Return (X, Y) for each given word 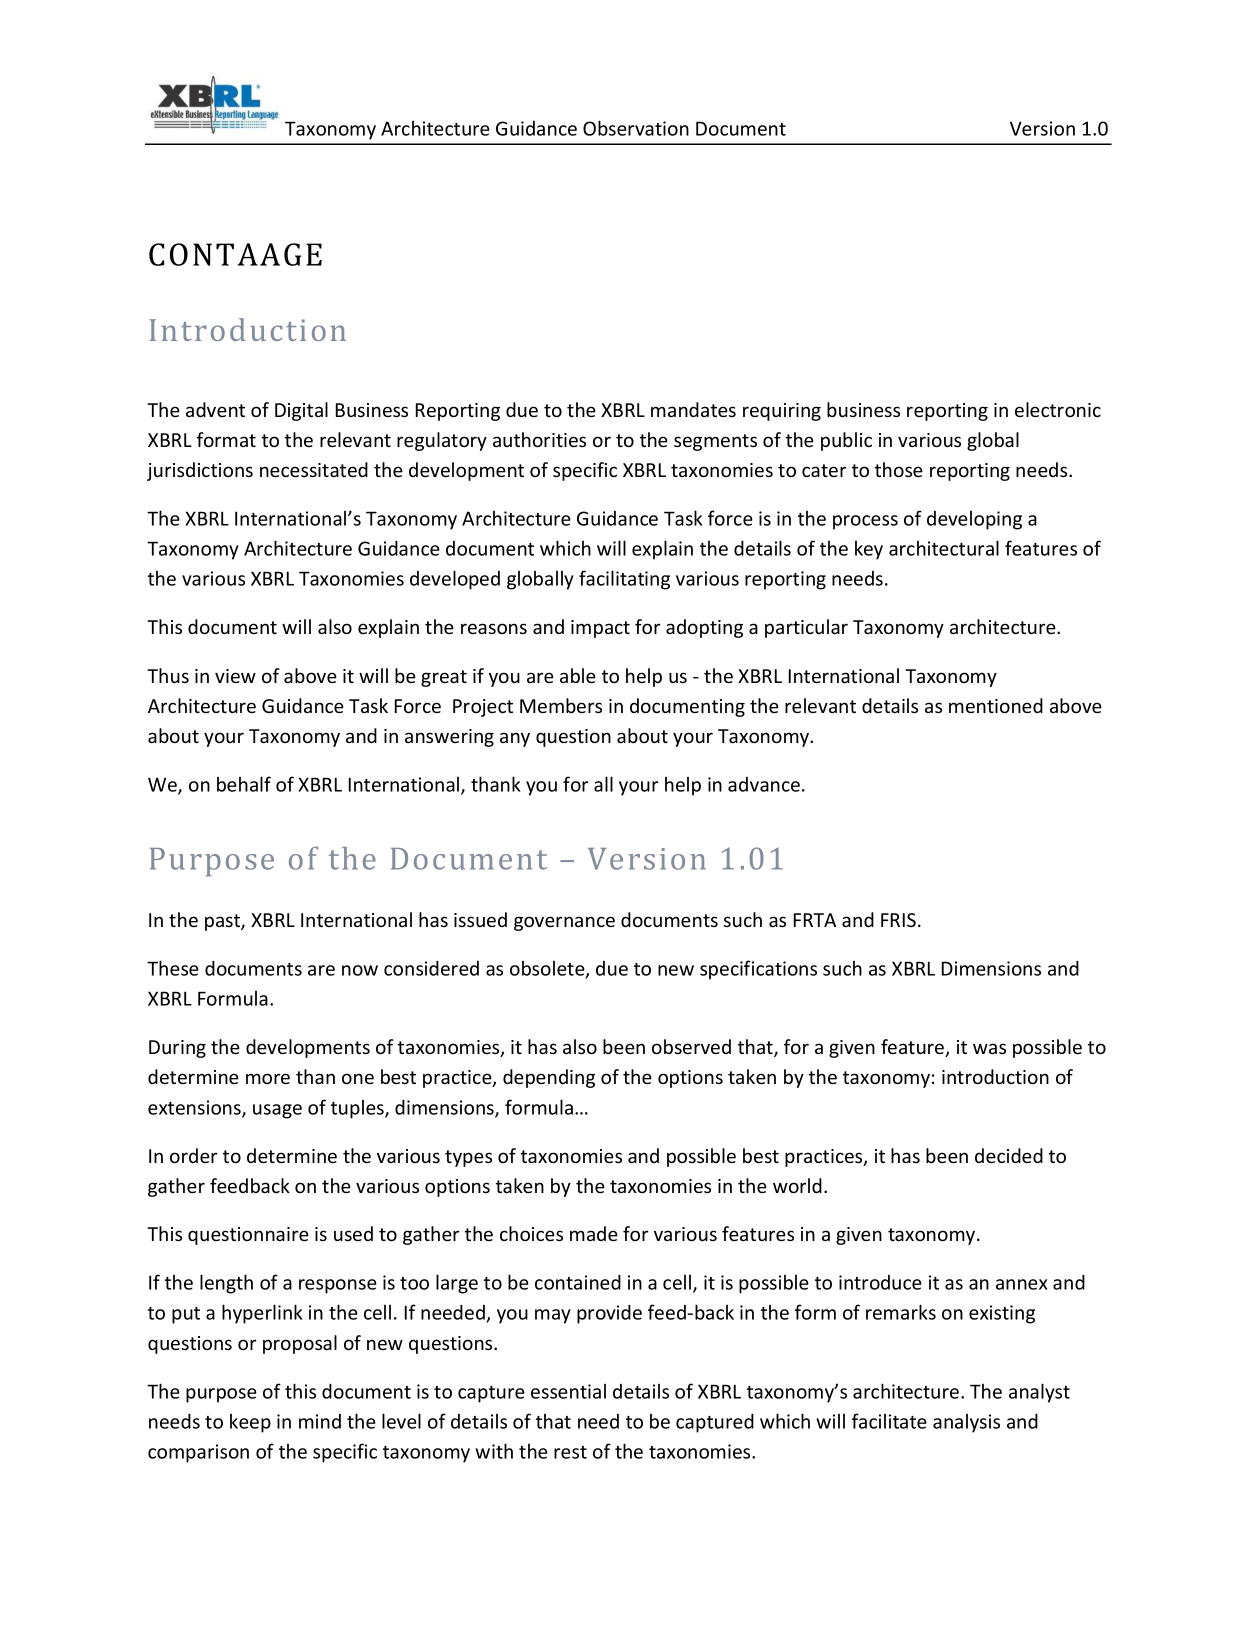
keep (250, 1423)
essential (568, 1391)
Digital (301, 411)
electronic (1058, 409)
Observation (636, 128)
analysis (966, 1423)
